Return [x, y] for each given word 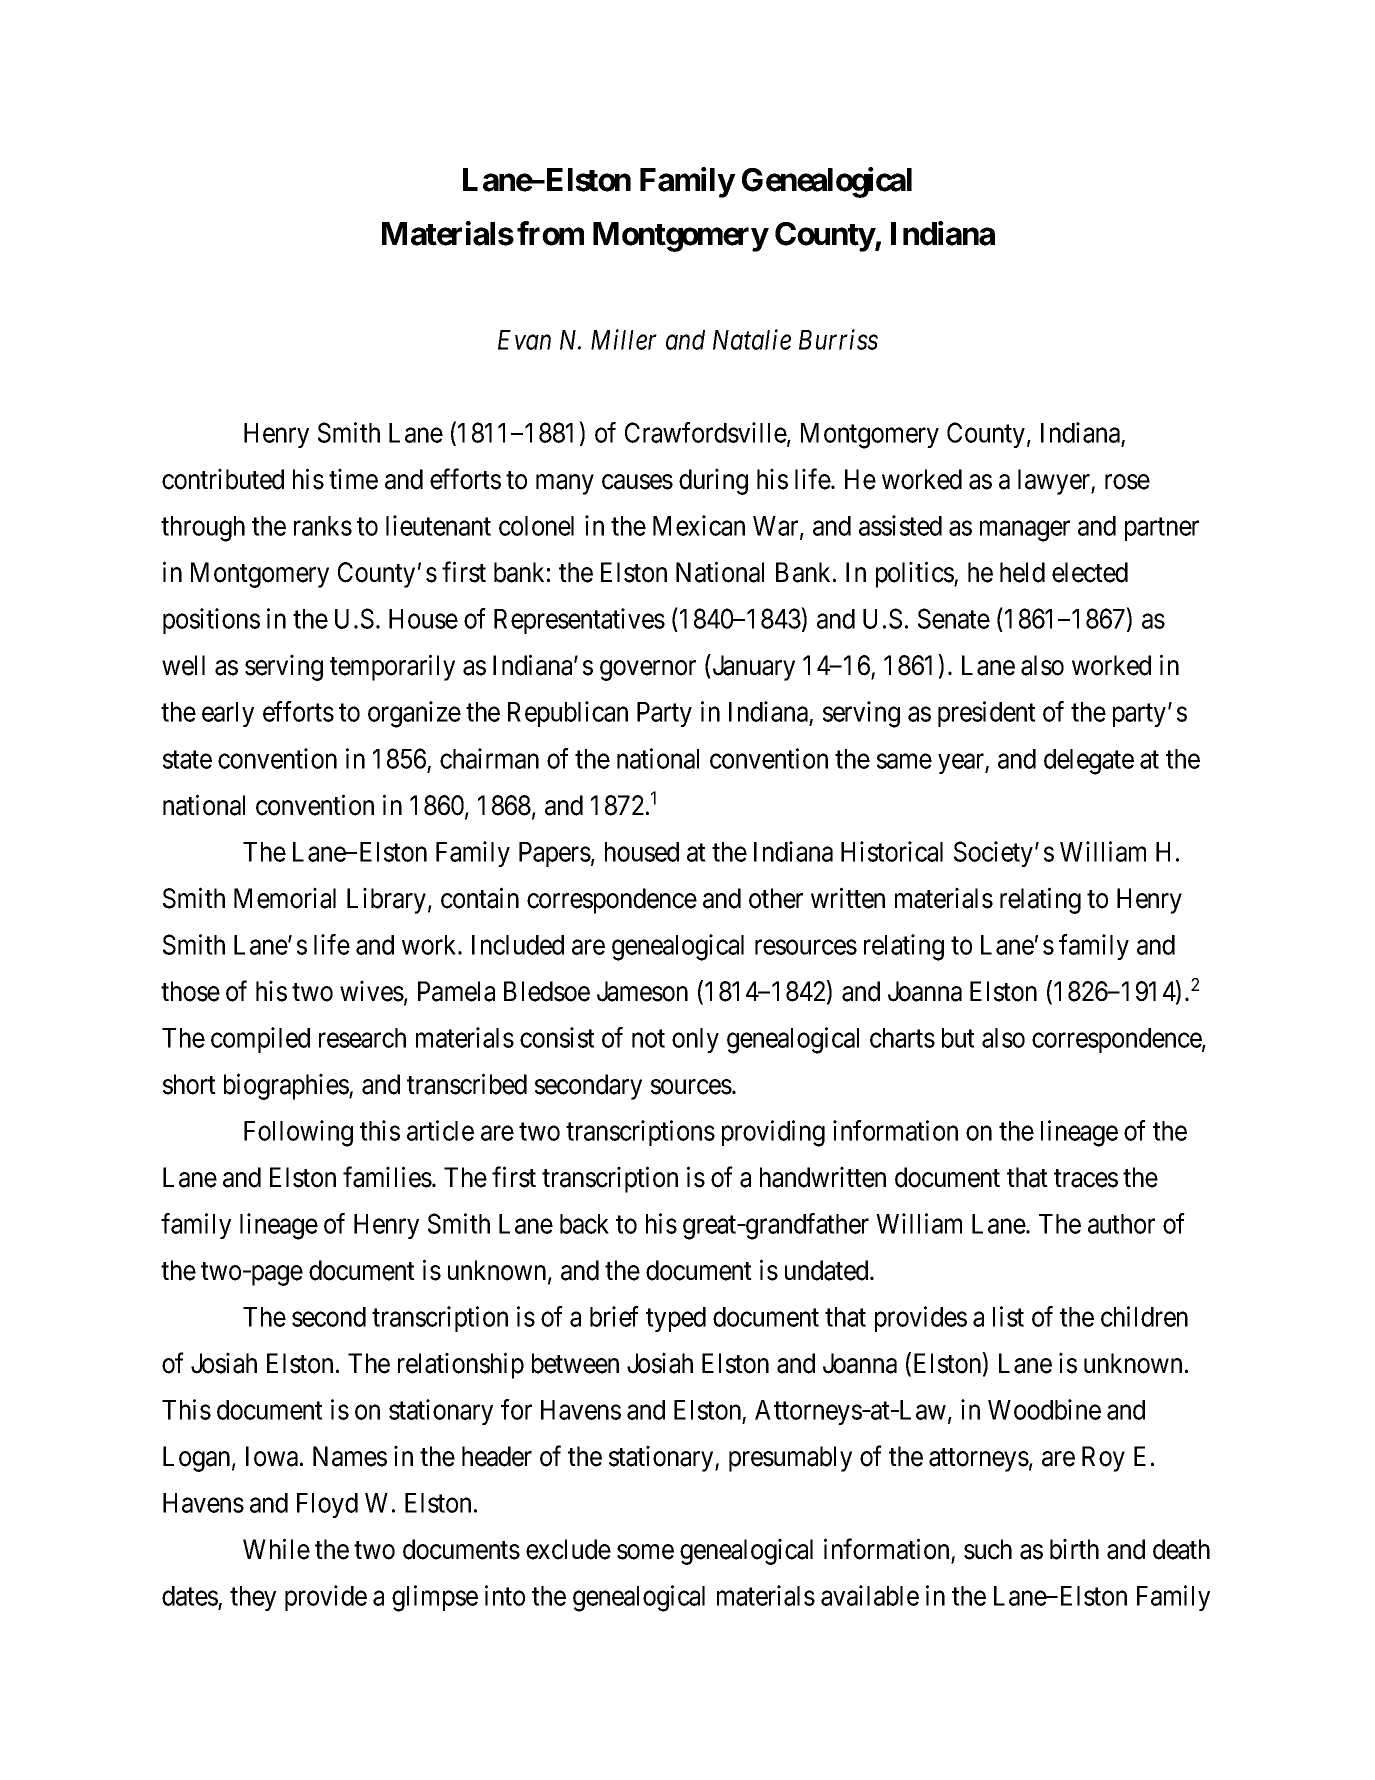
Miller [624, 339]
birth [1074, 1549]
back [584, 1224]
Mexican [699, 525]
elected [1090, 572]
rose [1127, 482]
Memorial [285, 898]
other [776, 898]
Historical [892, 851]
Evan [524, 340]
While [276, 1549]
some [645, 1552]
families [387, 1177]
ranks [323, 526]
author [1121, 1224]
